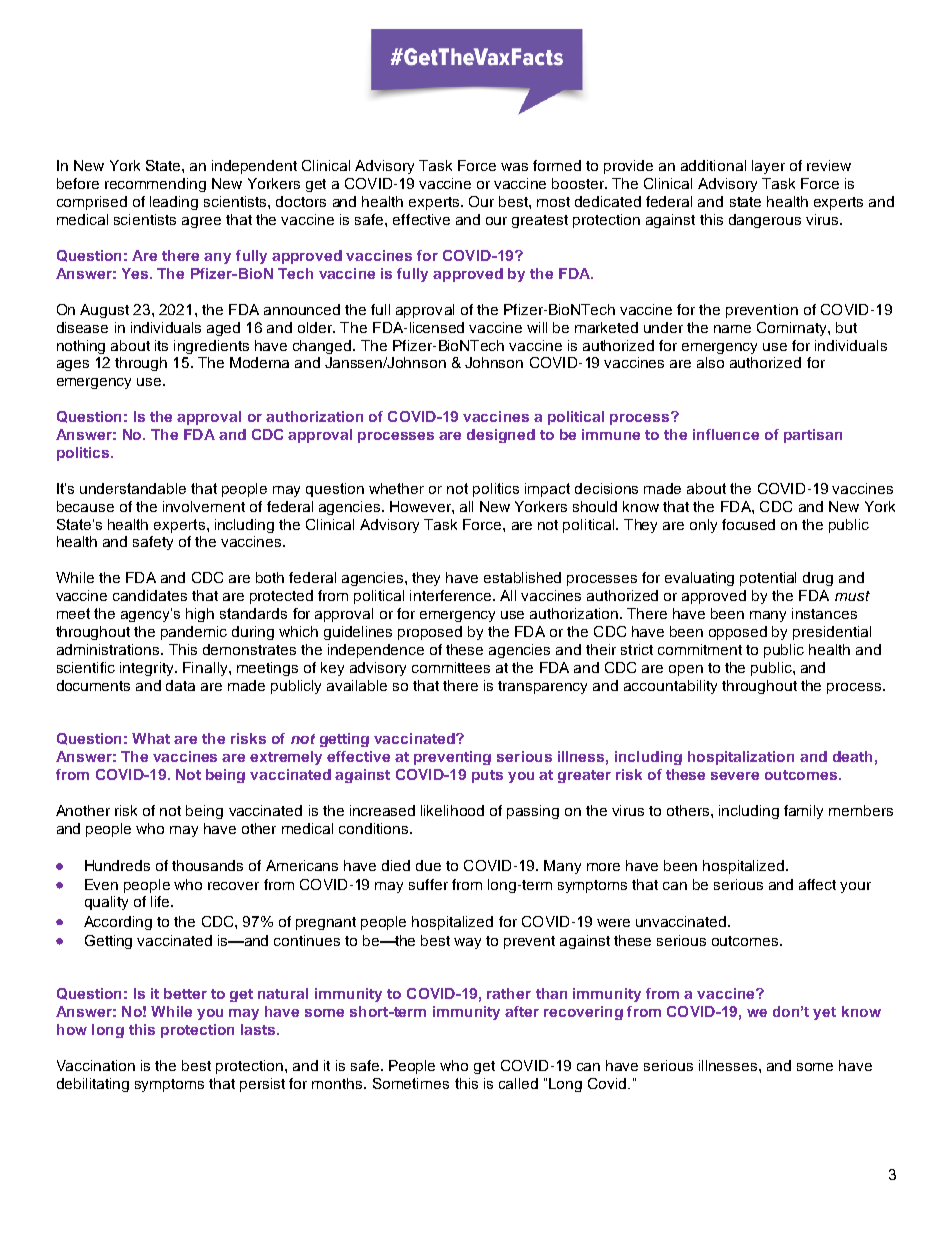  What do you see at coordinates (748, 524) in the image?
I see `focused` at bounding box center [748, 524].
